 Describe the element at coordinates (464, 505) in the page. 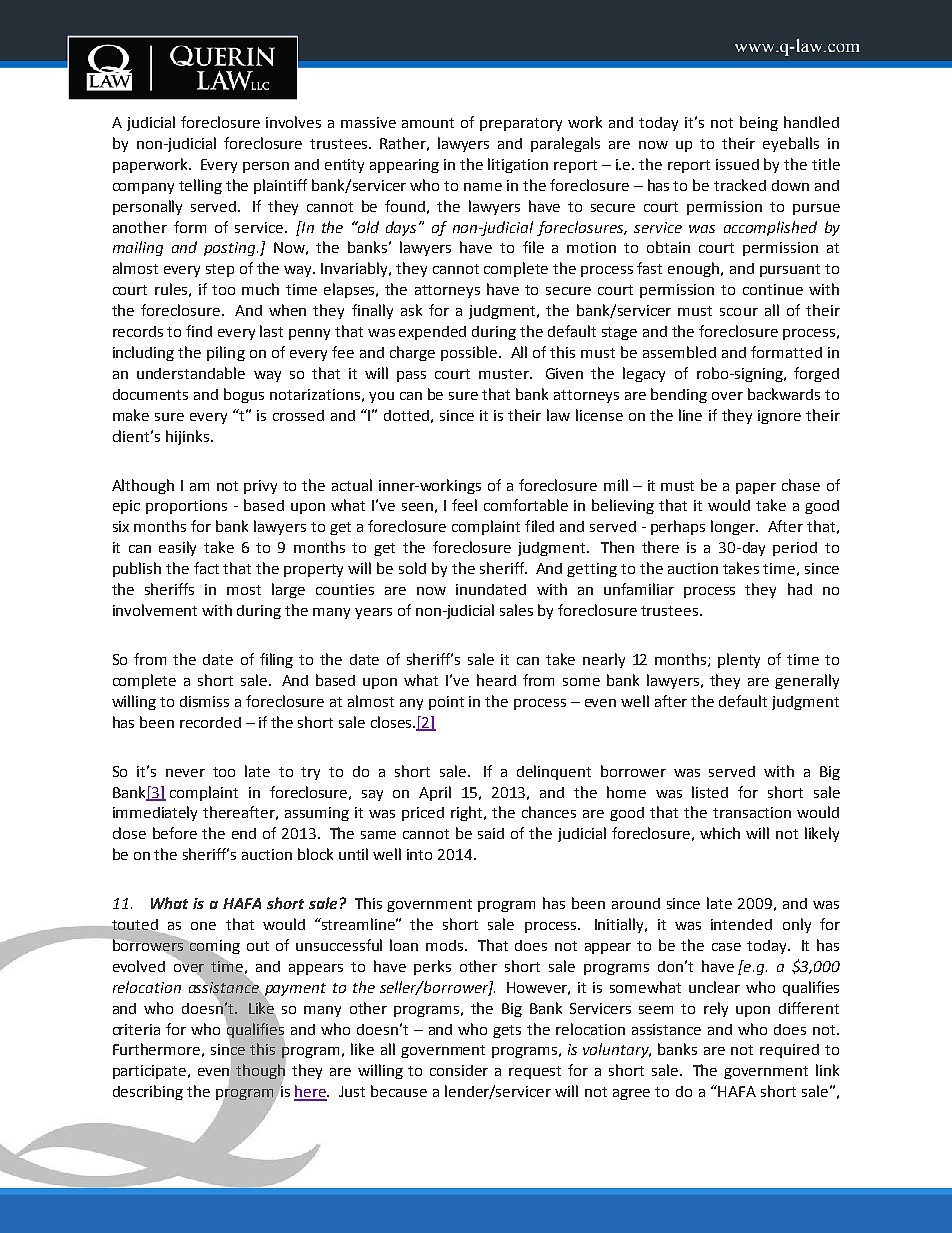

I see `feel` at that location.
